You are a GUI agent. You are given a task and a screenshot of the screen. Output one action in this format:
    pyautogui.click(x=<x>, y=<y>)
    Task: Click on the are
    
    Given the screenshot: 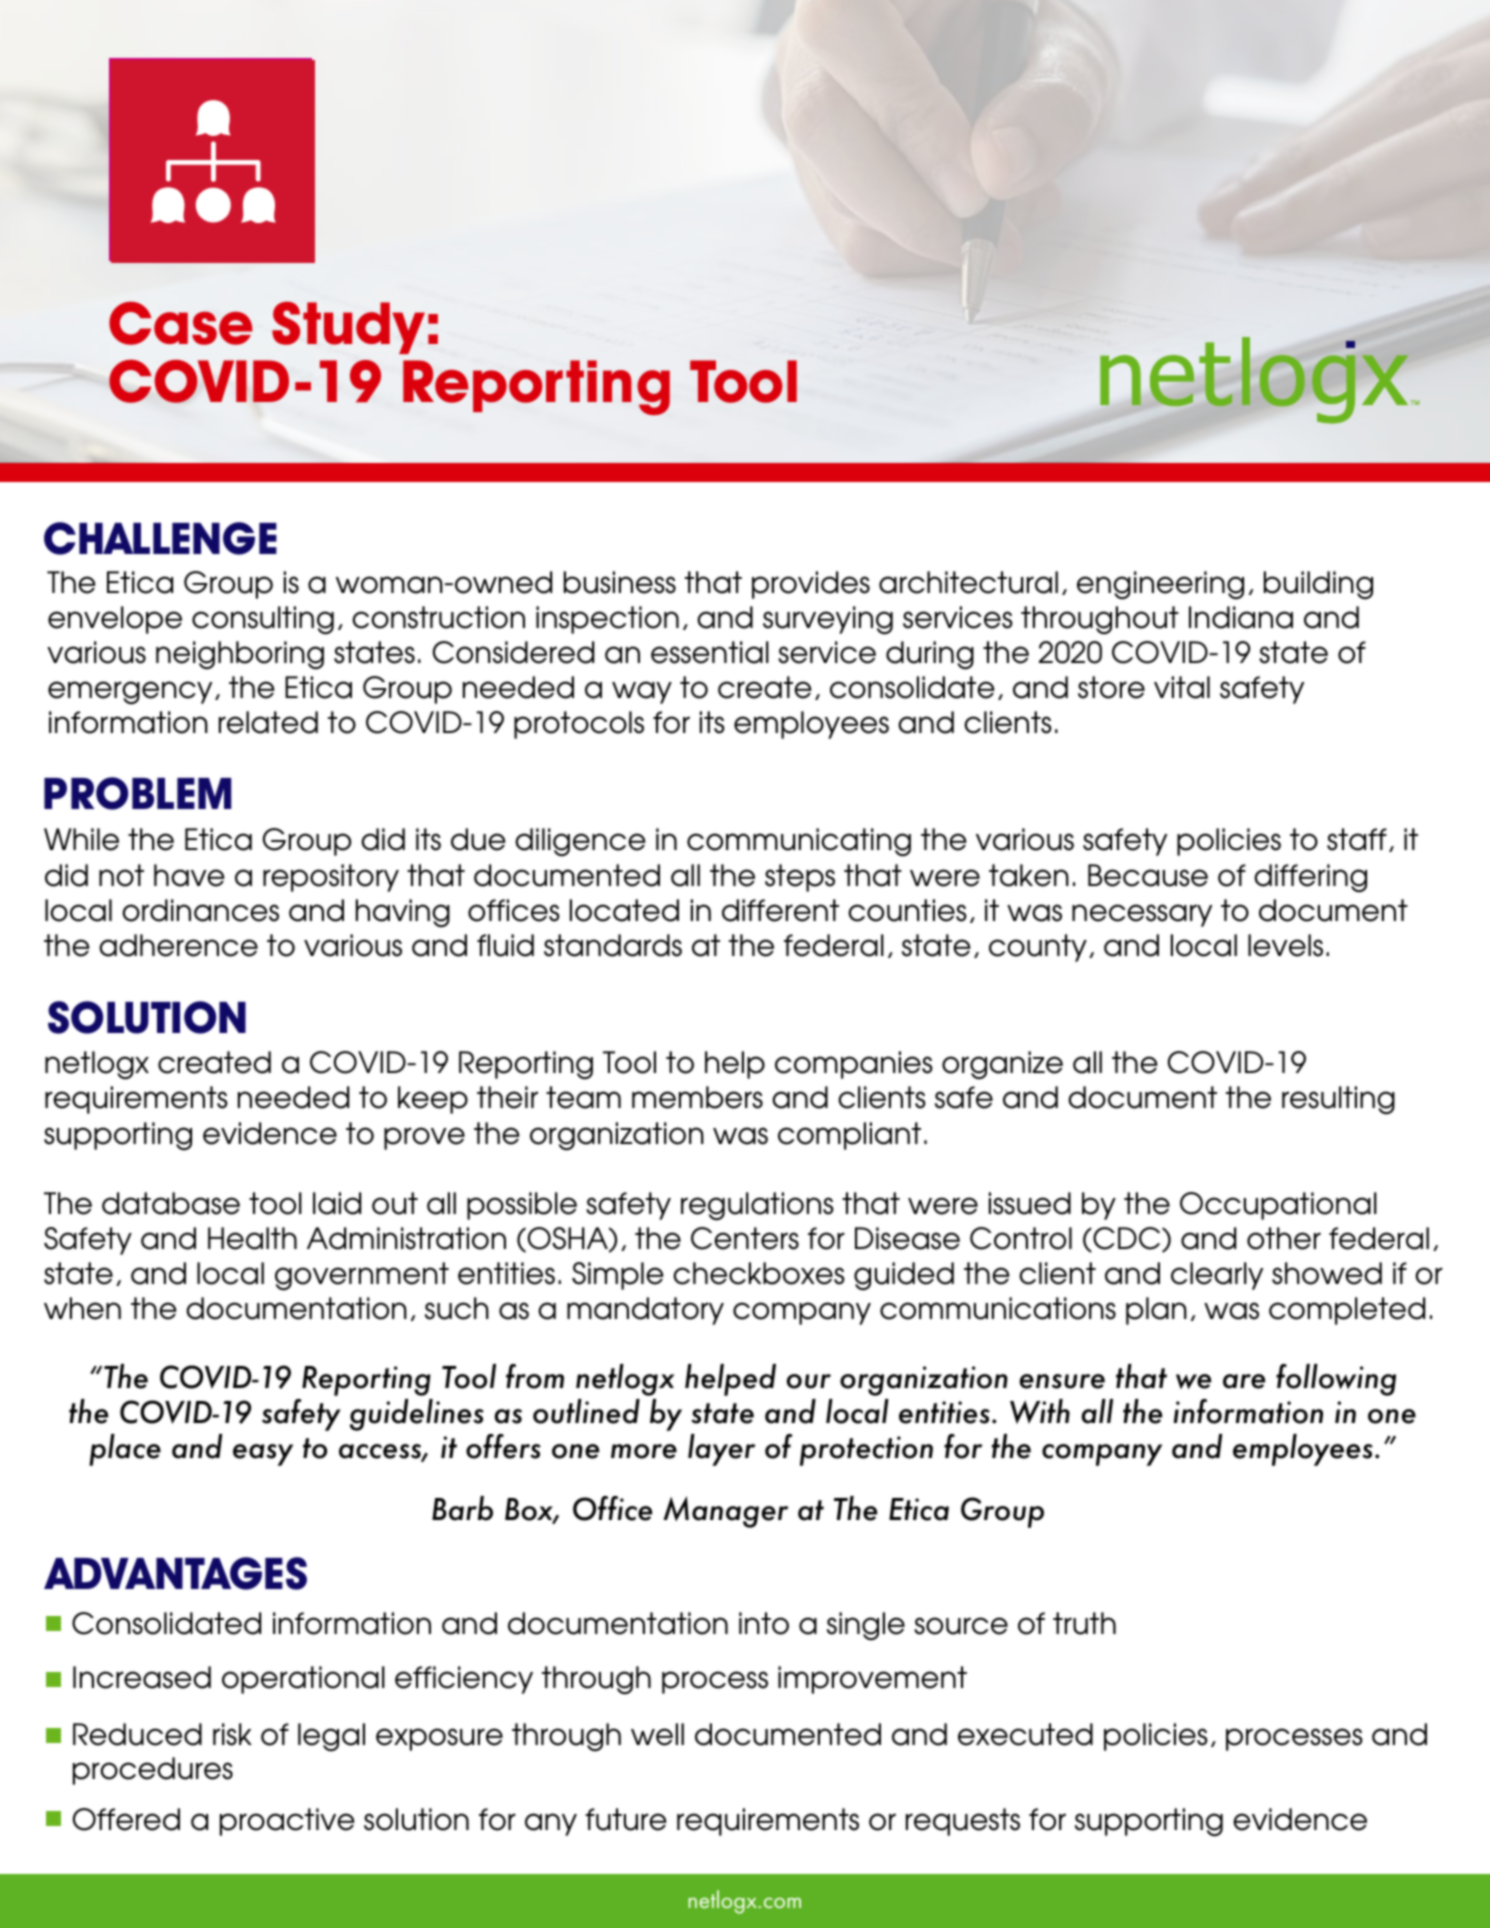 What is the action you would take?
    pyautogui.click(x=1244, y=1381)
